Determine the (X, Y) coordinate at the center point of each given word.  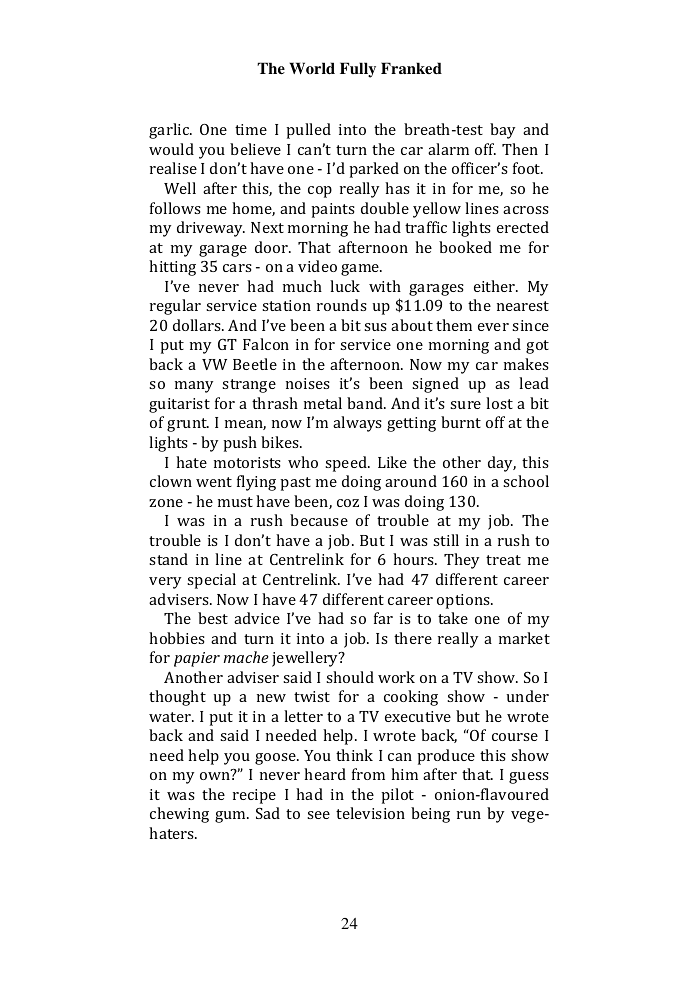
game (361, 270)
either (496, 286)
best (213, 618)
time (251, 129)
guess (529, 778)
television (370, 813)
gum (231, 817)
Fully (358, 70)
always (357, 424)
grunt (188, 425)
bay (502, 131)
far (383, 618)
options (464, 601)
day (502, 464)
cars (237, 268)
